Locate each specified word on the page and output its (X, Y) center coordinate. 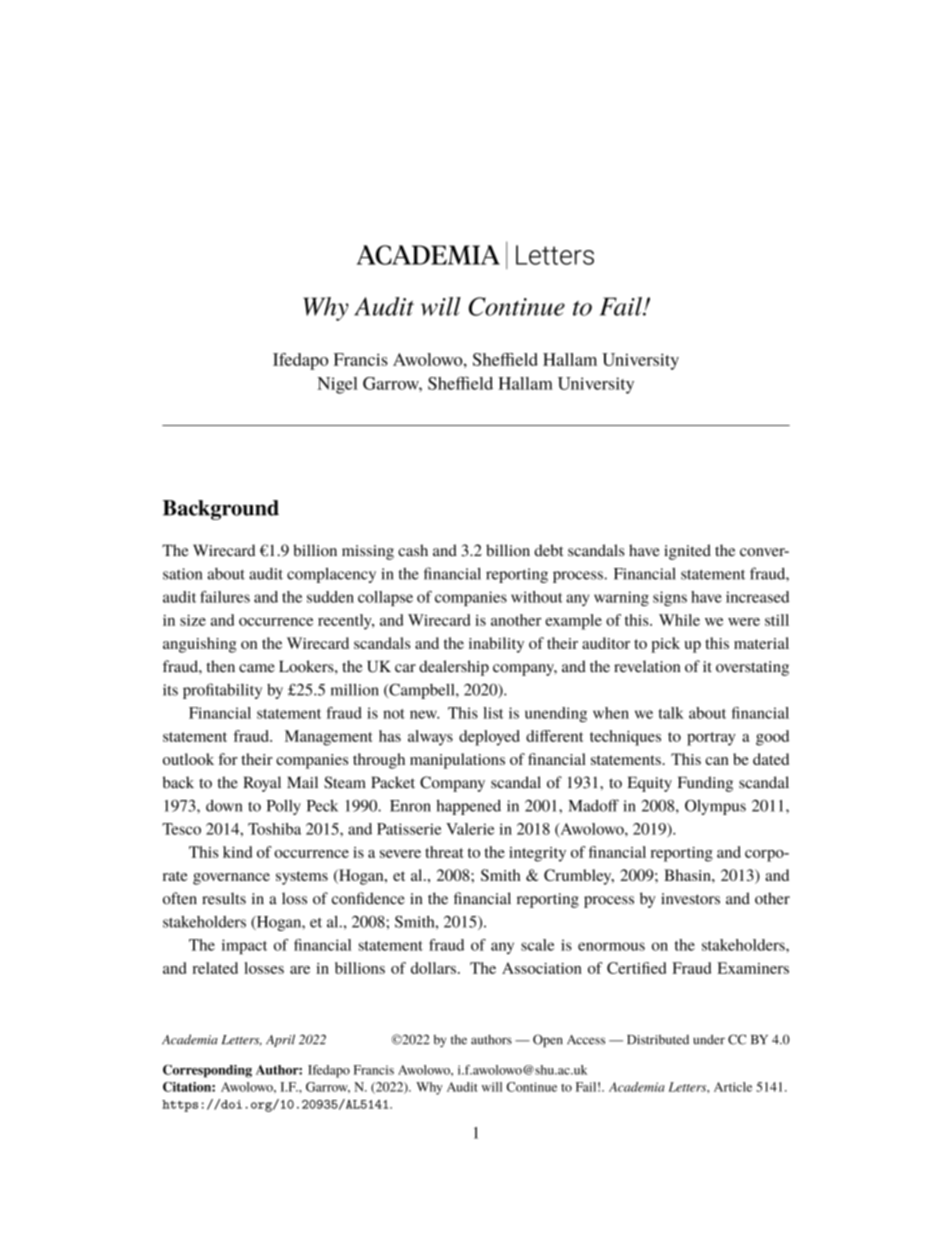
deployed (489, 738)
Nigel (337, 385)
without (537, 597)
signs (670, 598)
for (228, 759)
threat (444, 852)
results (224, 898)
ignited (687, 552)
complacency (331, 575)
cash (413, 550)
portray (711, 739)
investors (690, 899)
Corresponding (207, 1071)
